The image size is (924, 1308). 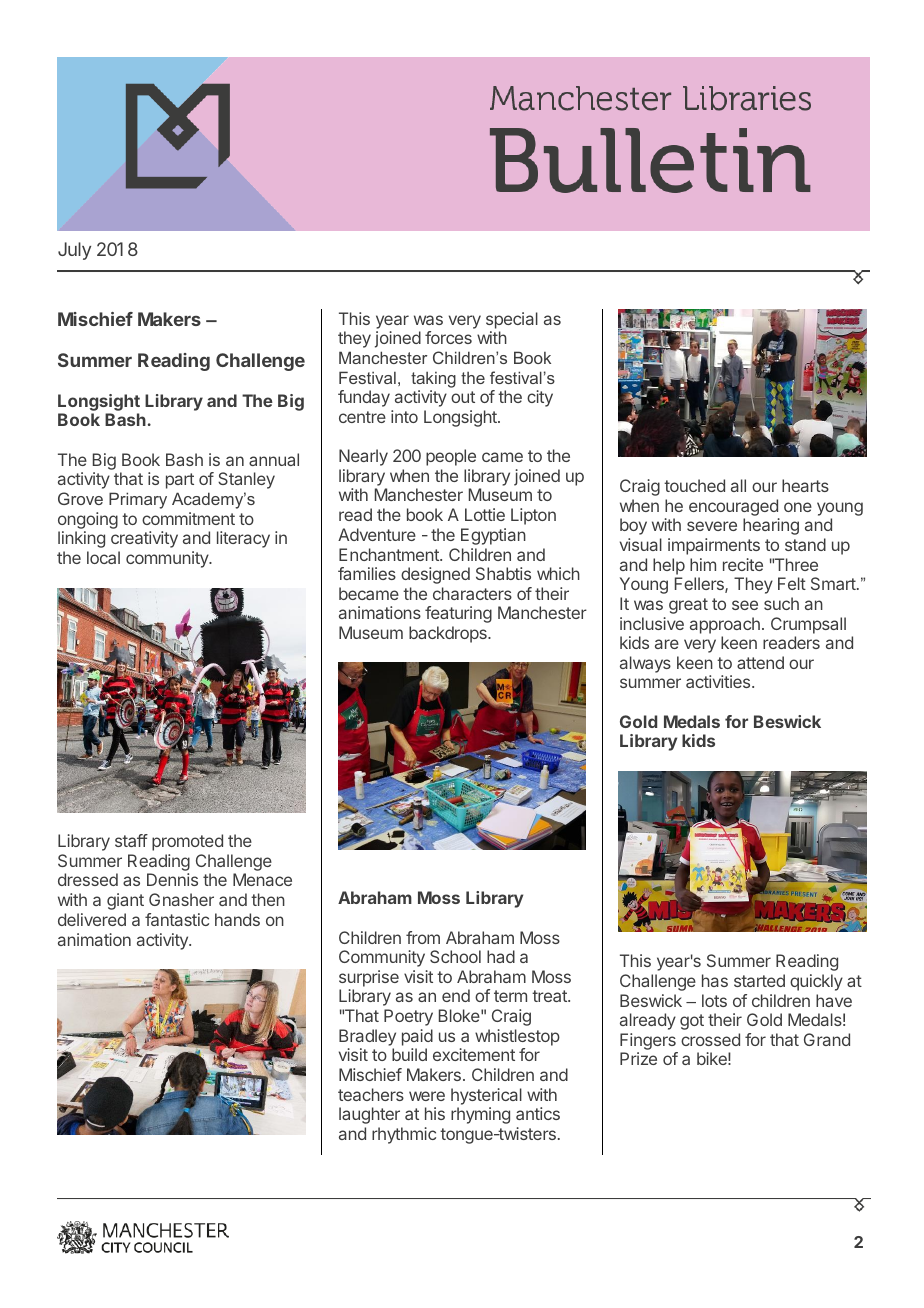 I want to click on recite, so click(x=743, y=564).
